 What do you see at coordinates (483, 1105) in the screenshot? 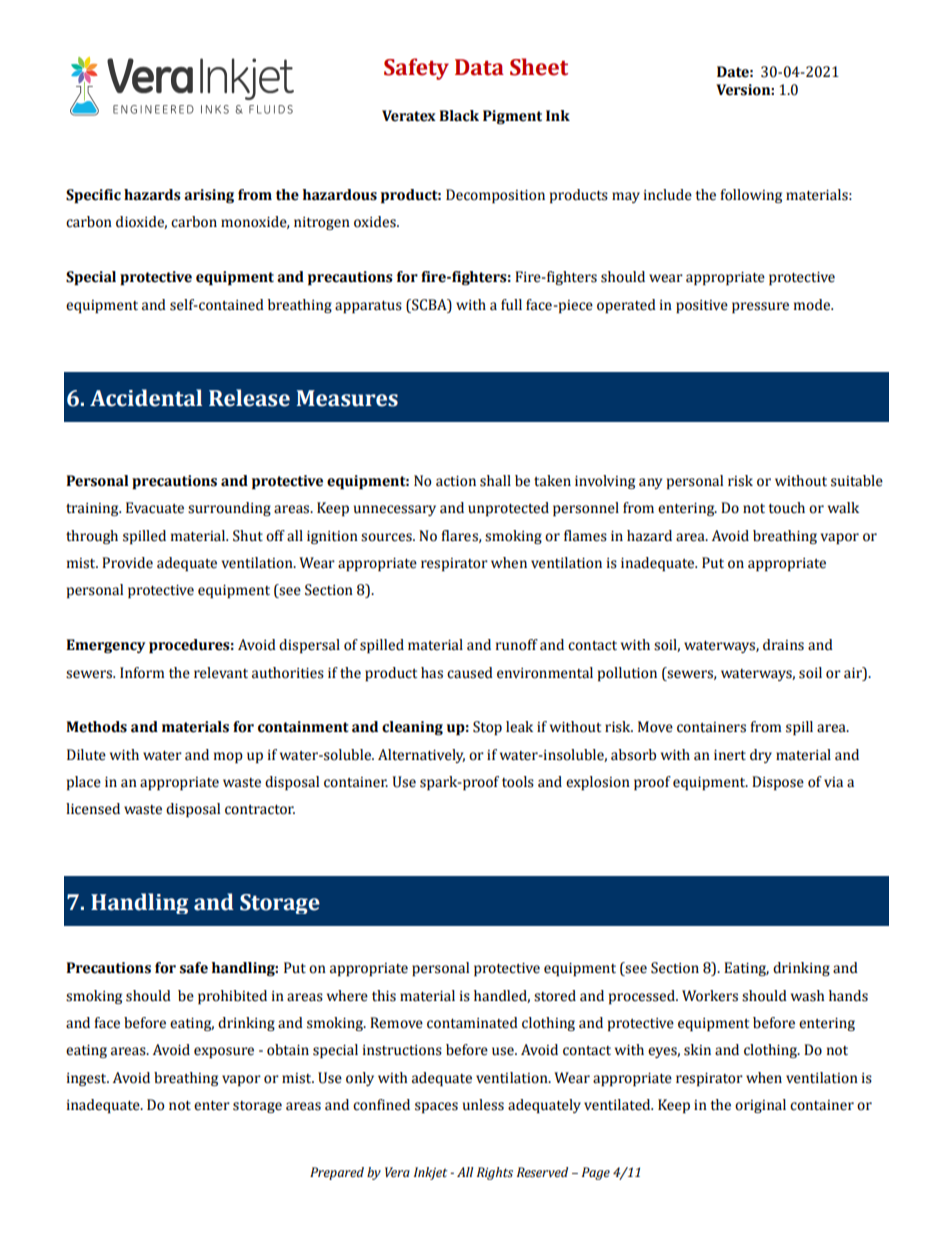
I see `unless` at bounding box center [483, 1105].
